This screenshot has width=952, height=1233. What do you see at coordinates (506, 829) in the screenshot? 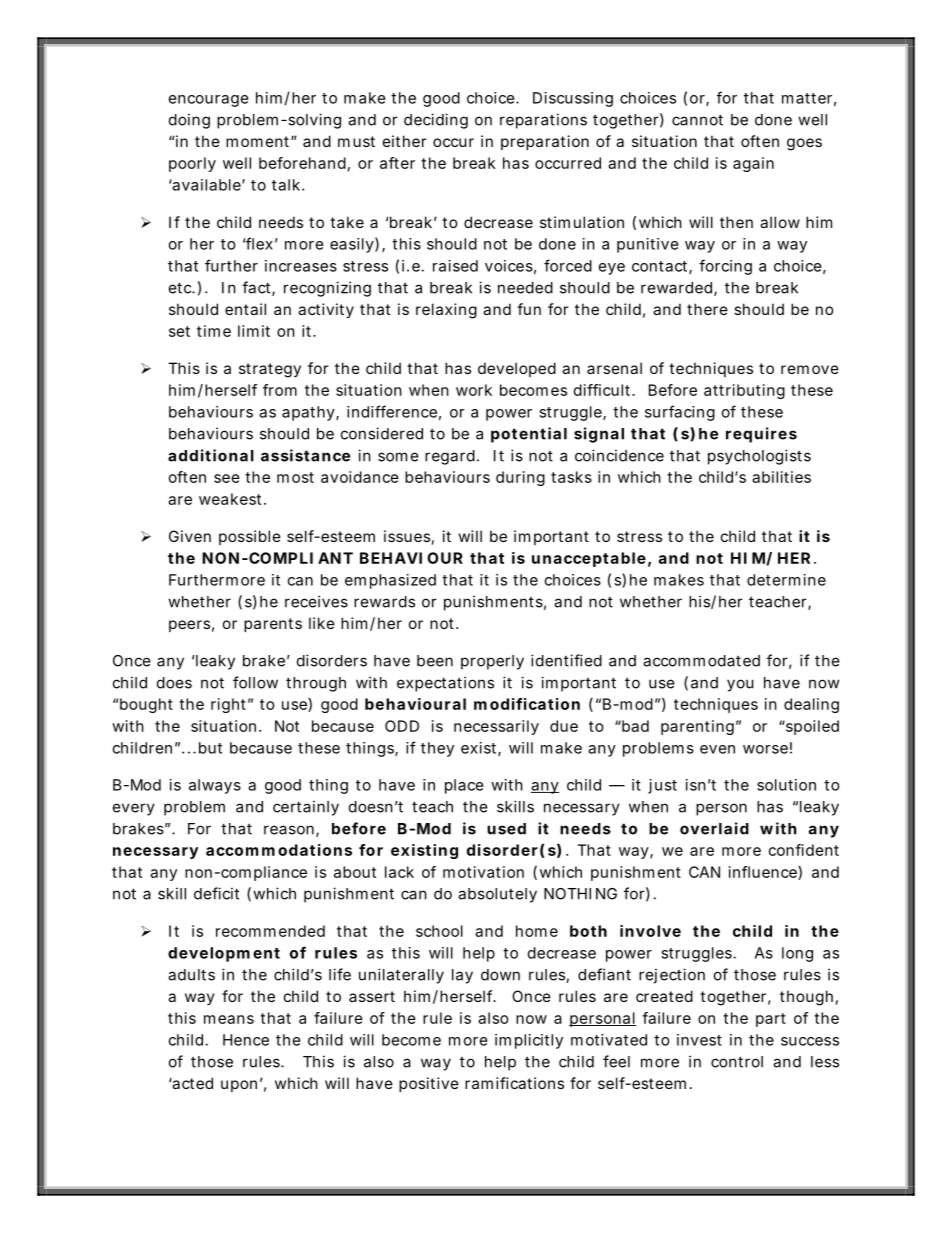
I see `used` at bounding box center [506, 829].
